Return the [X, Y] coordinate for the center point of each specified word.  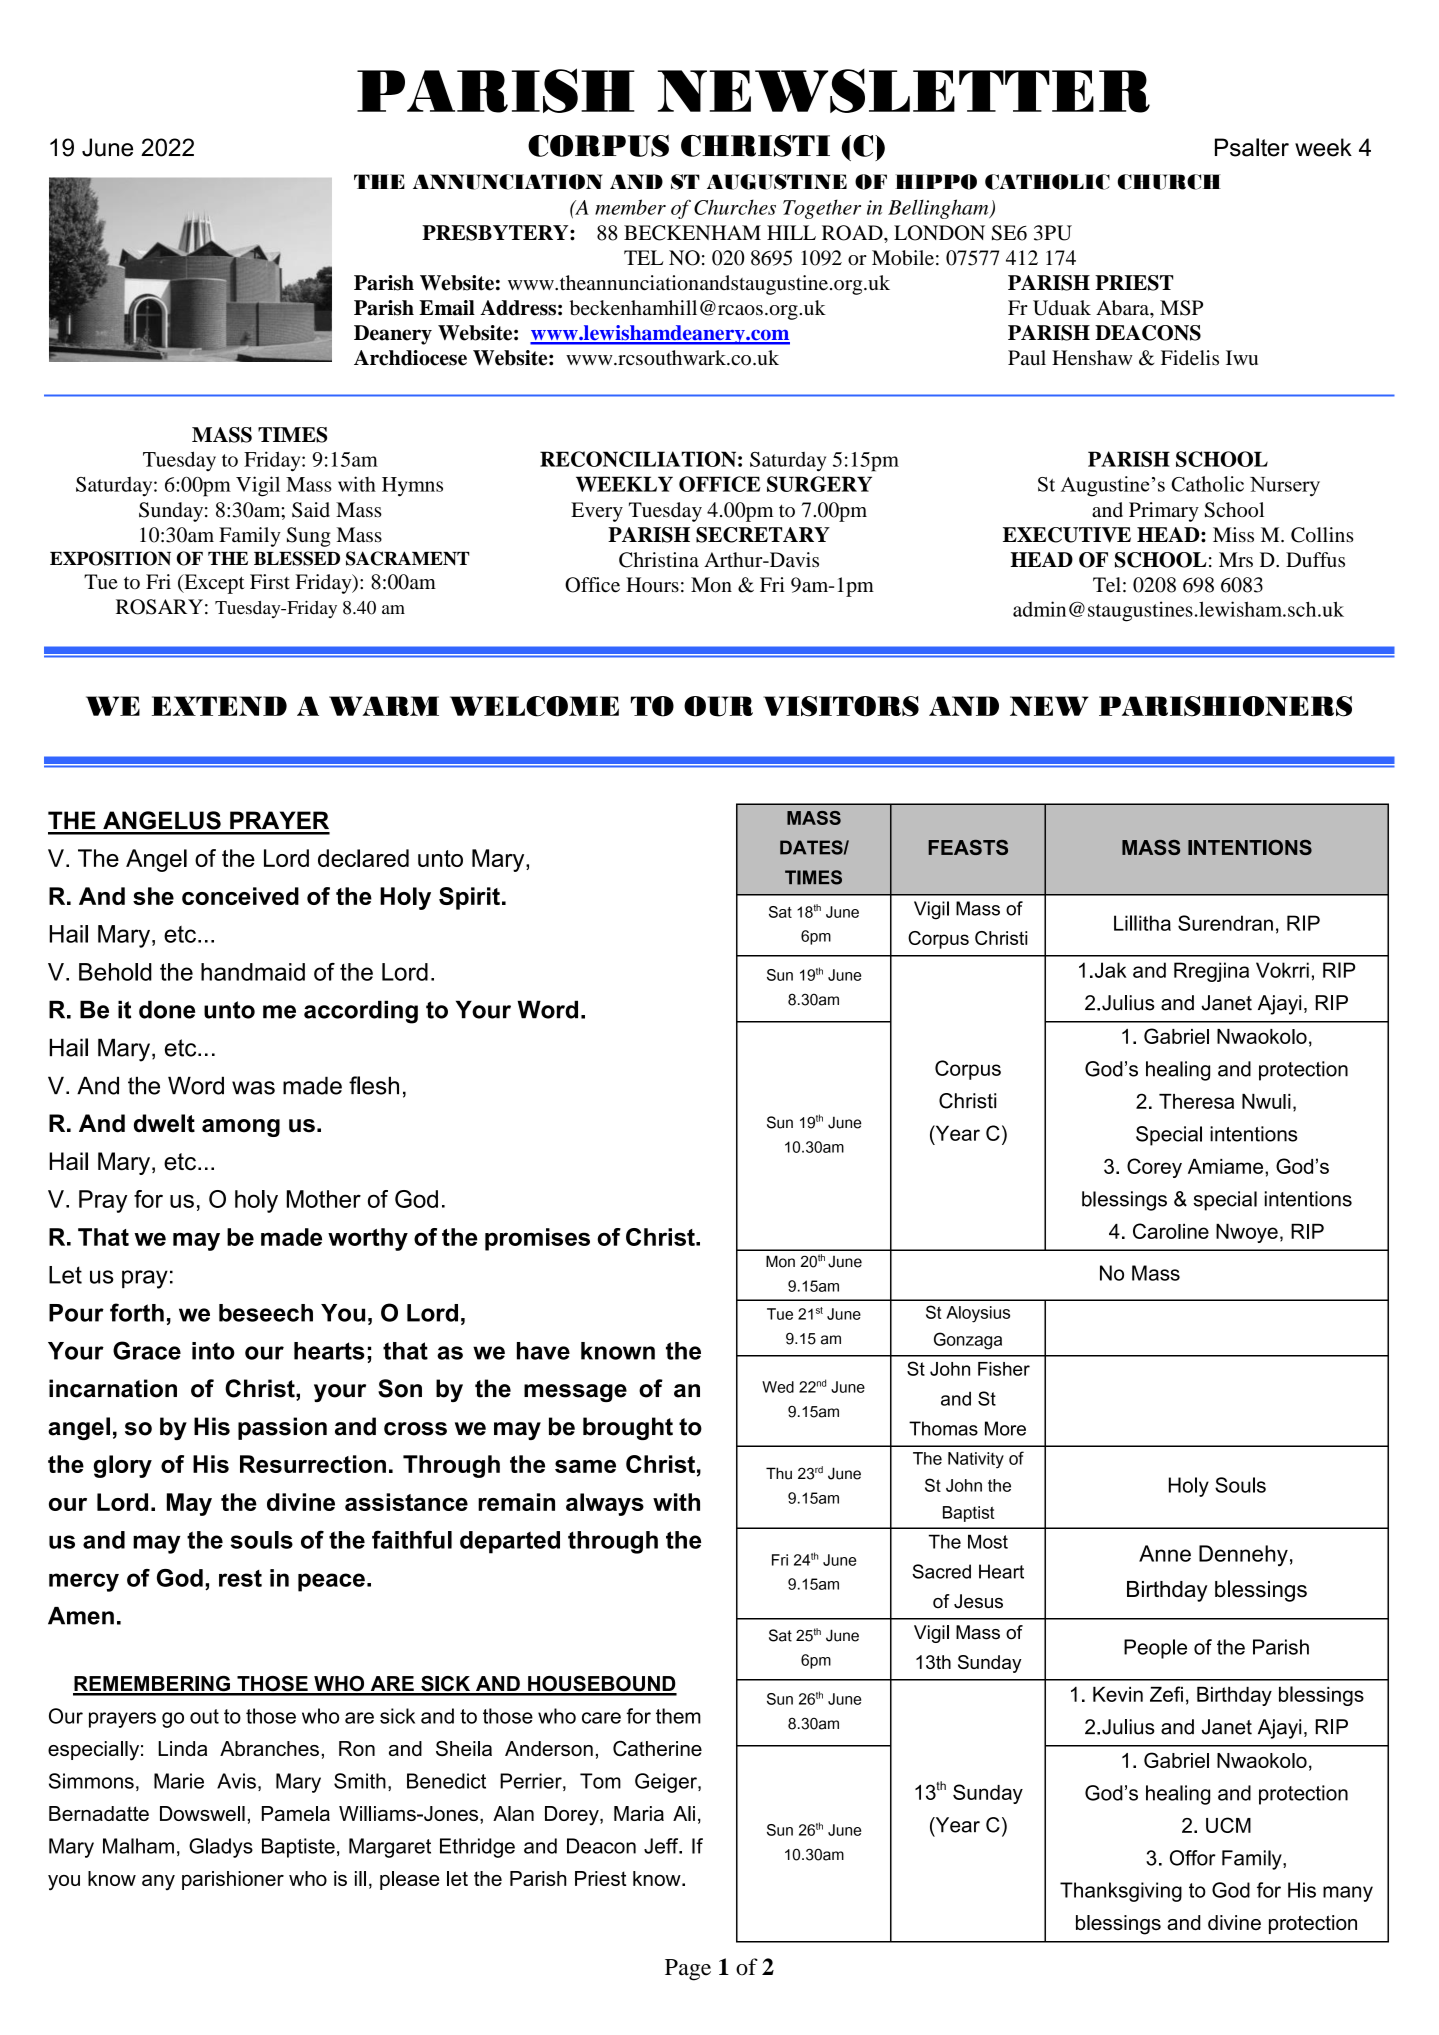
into [213, 1351]
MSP [1181, 308]
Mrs [1236, 560]
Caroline [1171, 1231]
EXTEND [219, 706]
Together [822, 209]
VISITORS [841, 706]
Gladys [221, 1848]
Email [447, 308]
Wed [778, 1387]
